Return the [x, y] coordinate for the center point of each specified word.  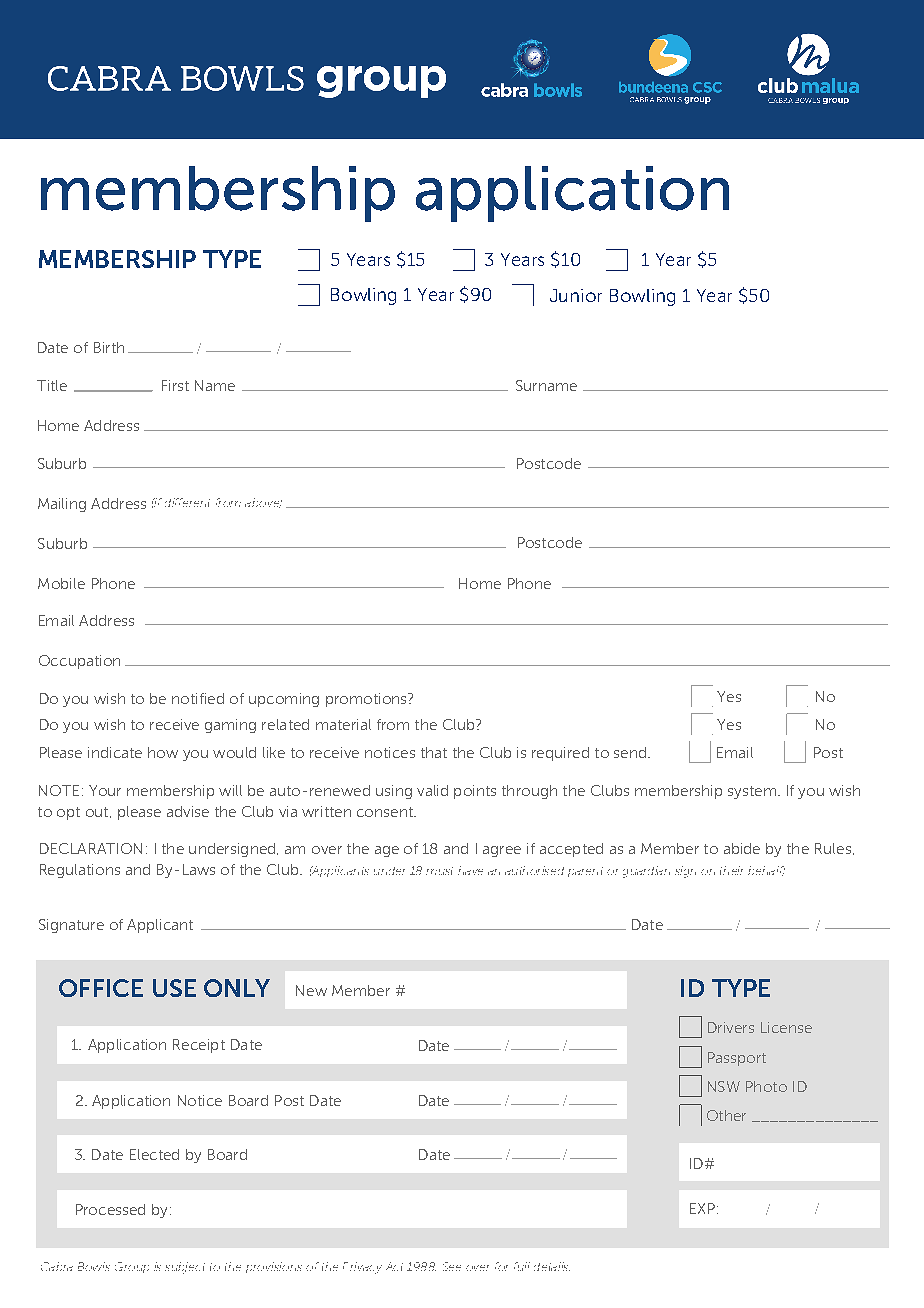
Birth [109, 347]
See [452, 1266]
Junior [576, 295]
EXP [702, 1208]
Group [132, 1267]
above [263, 503]
